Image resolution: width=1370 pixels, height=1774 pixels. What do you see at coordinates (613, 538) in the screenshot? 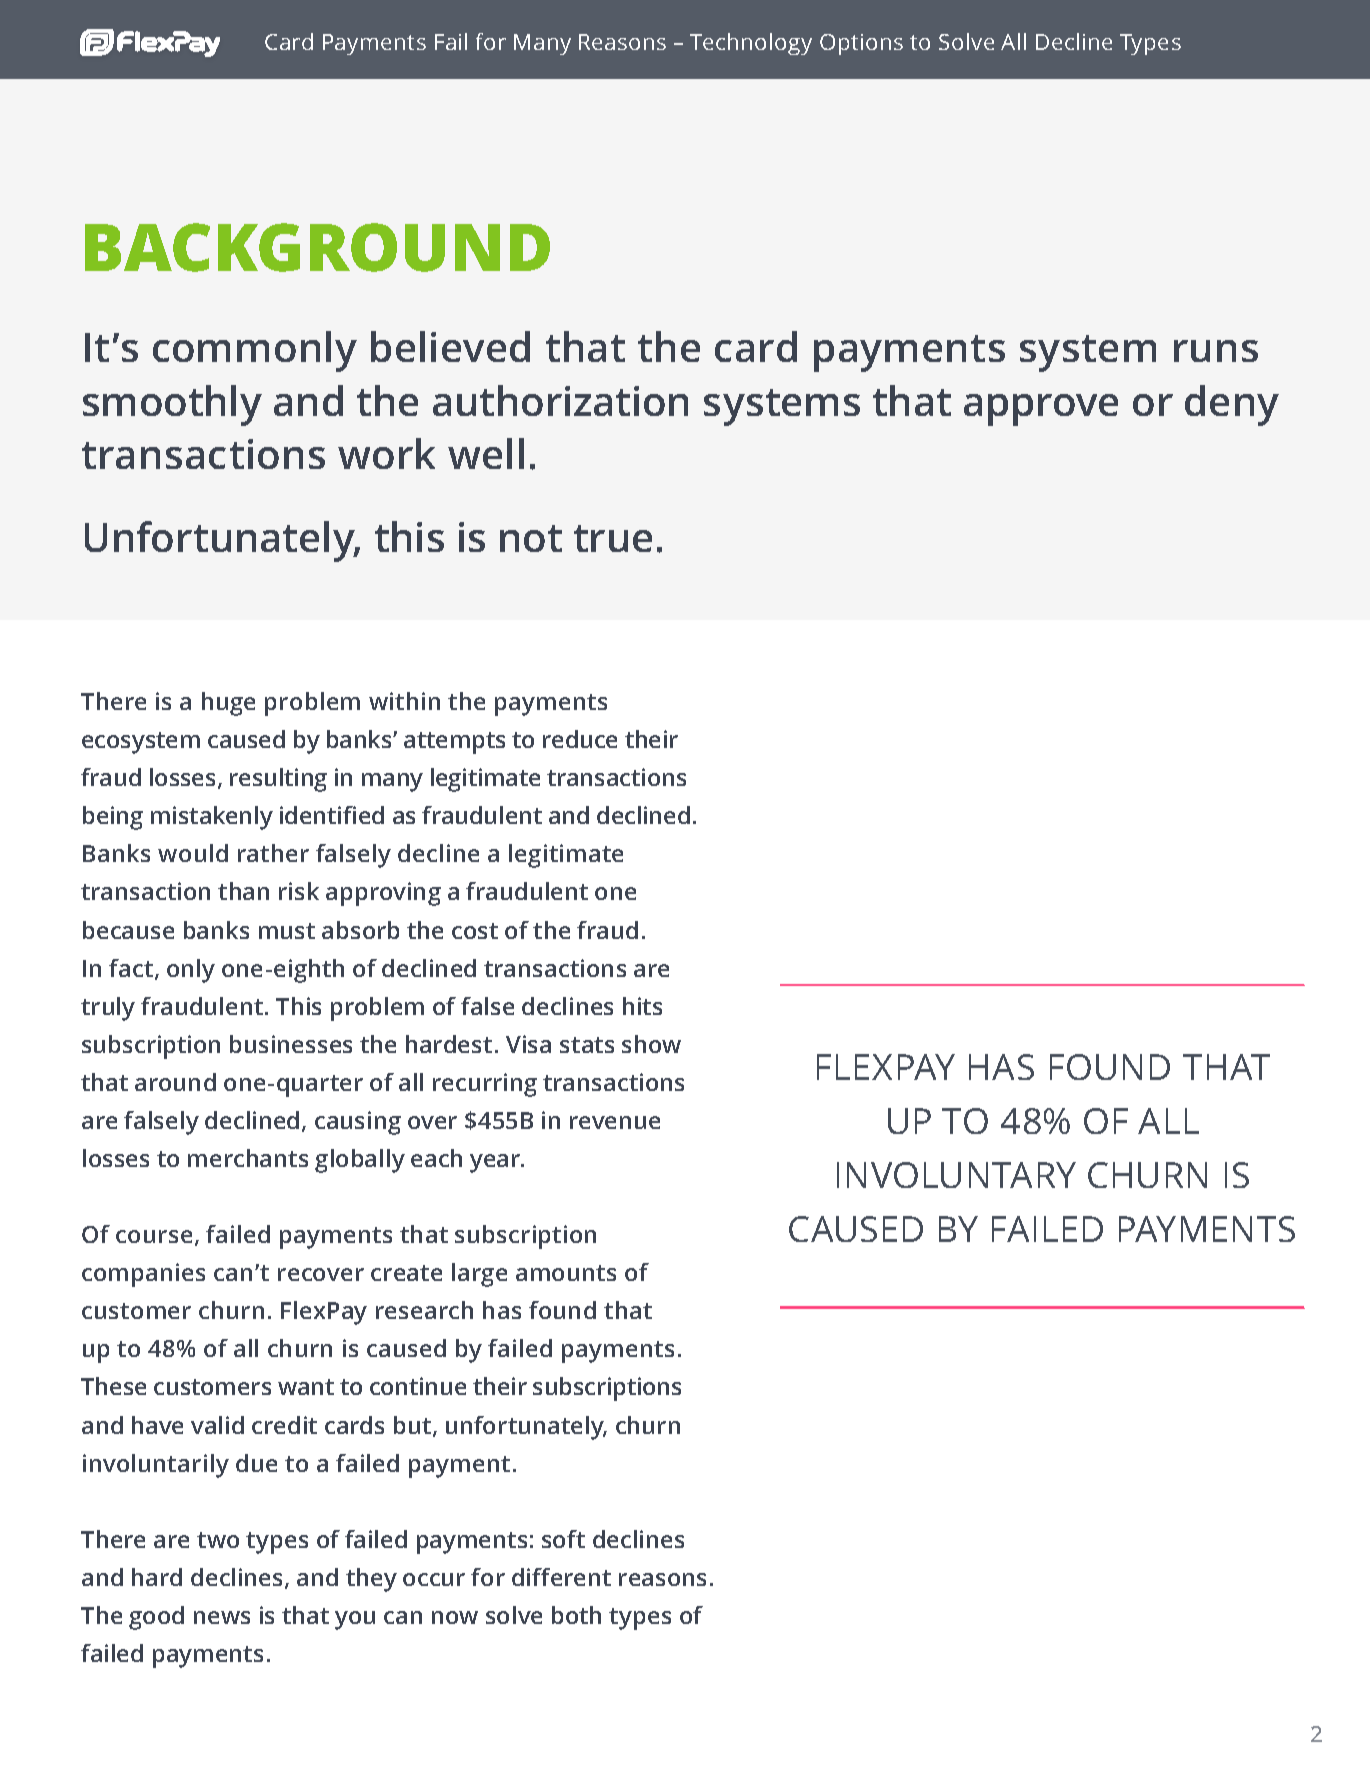
I see `true` at bounding box center [613, 538].
